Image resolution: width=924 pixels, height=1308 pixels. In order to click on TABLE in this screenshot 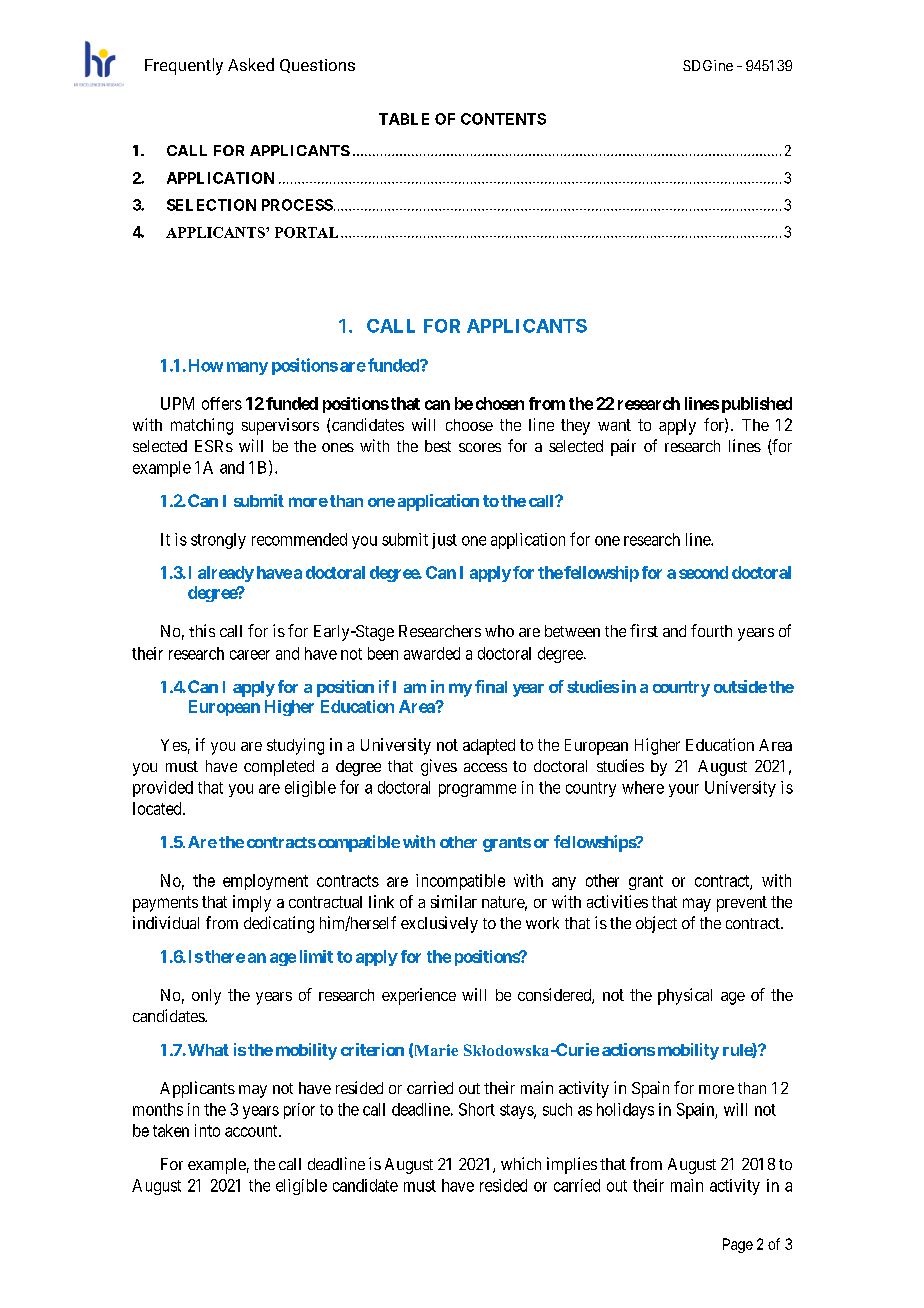, I will do `click(404, 119)`.
